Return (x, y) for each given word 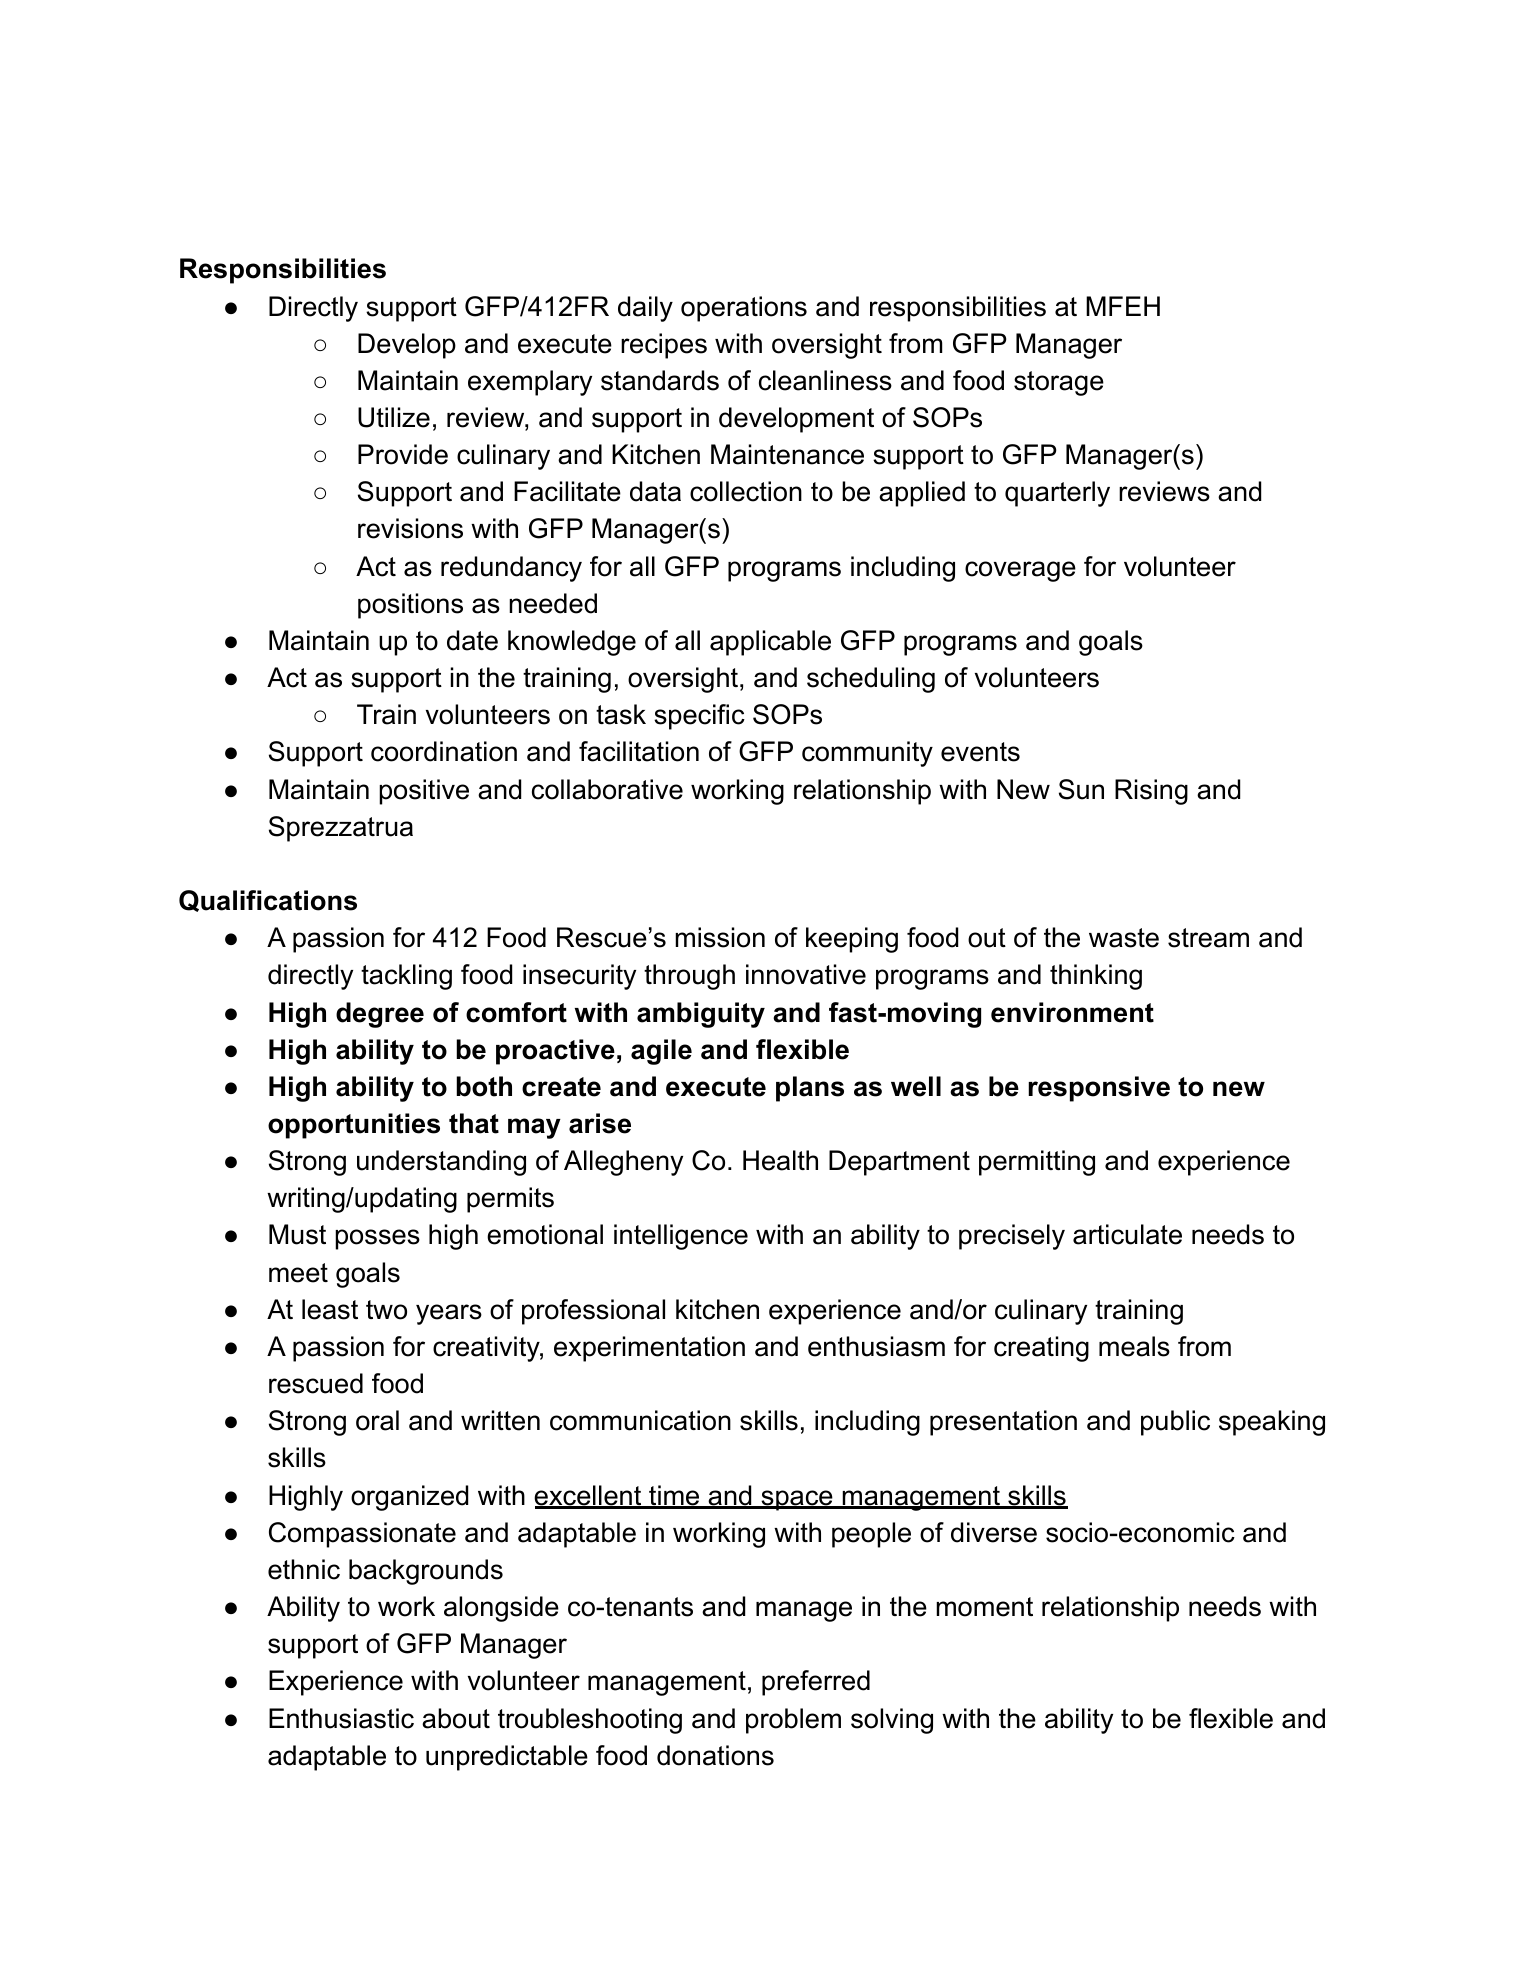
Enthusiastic (341, 1718)
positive (424, 792)
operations (744, 309)
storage (1059, 383)
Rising (1151, 792)
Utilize (394, 417)
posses (377, 1239)
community (867, 754)
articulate (1127, 1234)
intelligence (681, 1237)
